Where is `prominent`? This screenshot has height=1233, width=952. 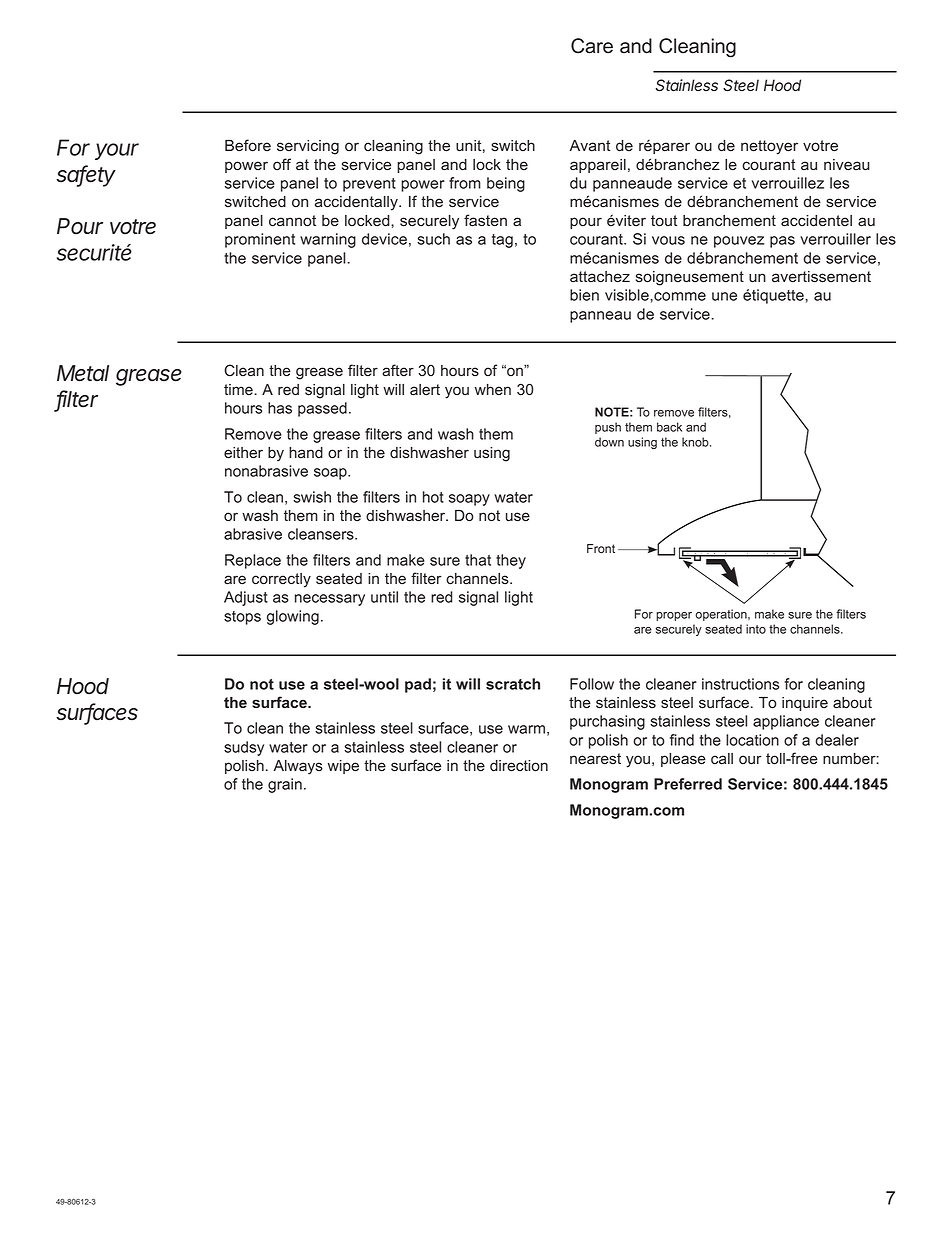
prominent is located at coordinates (260, 240).
